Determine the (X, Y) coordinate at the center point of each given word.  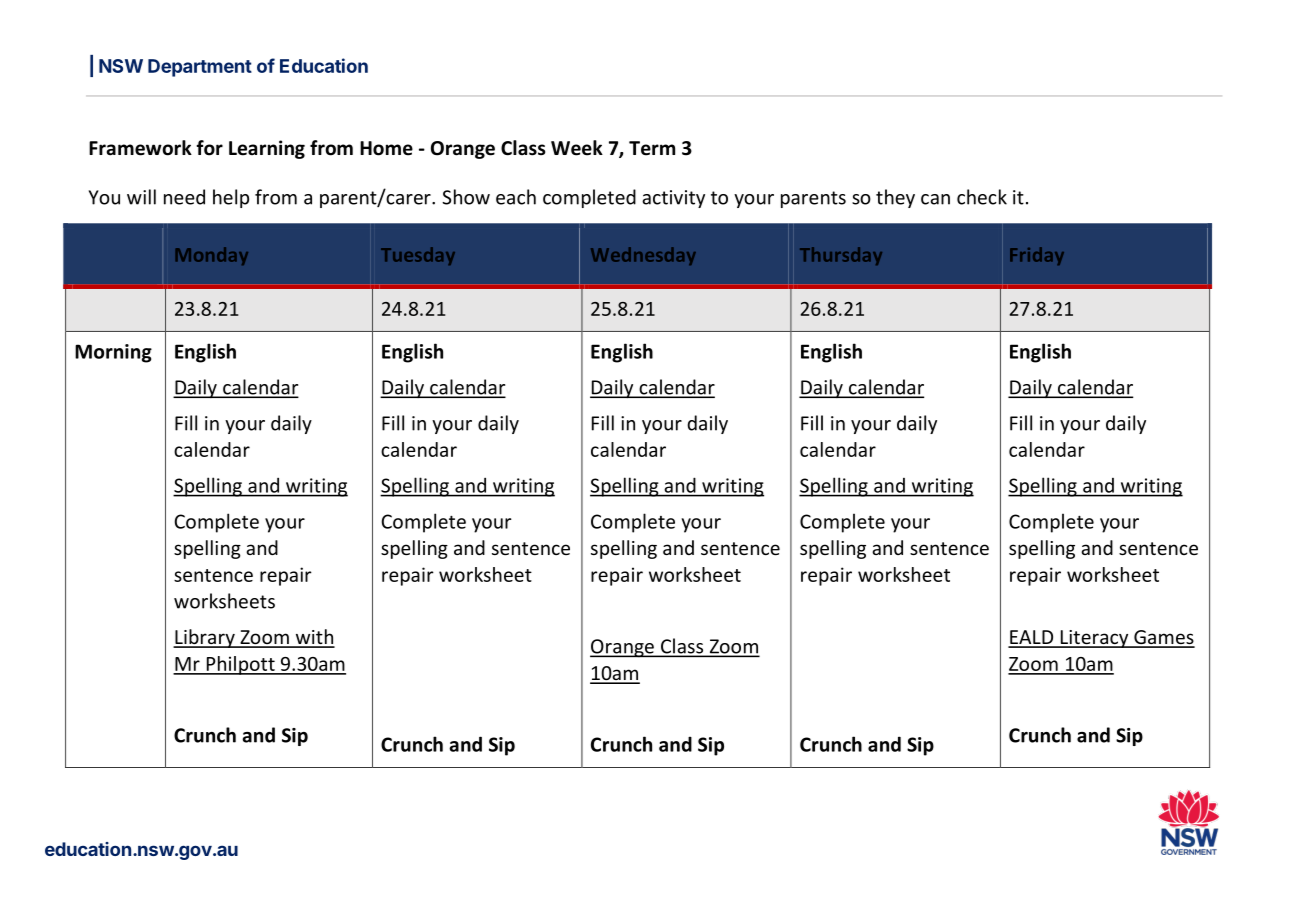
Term (652, 148)
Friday (1037, 256)
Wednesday (643, 256)
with (314, 638)
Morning (113, 353)
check (982, 197)
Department (200, 68)
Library (205, 638)
